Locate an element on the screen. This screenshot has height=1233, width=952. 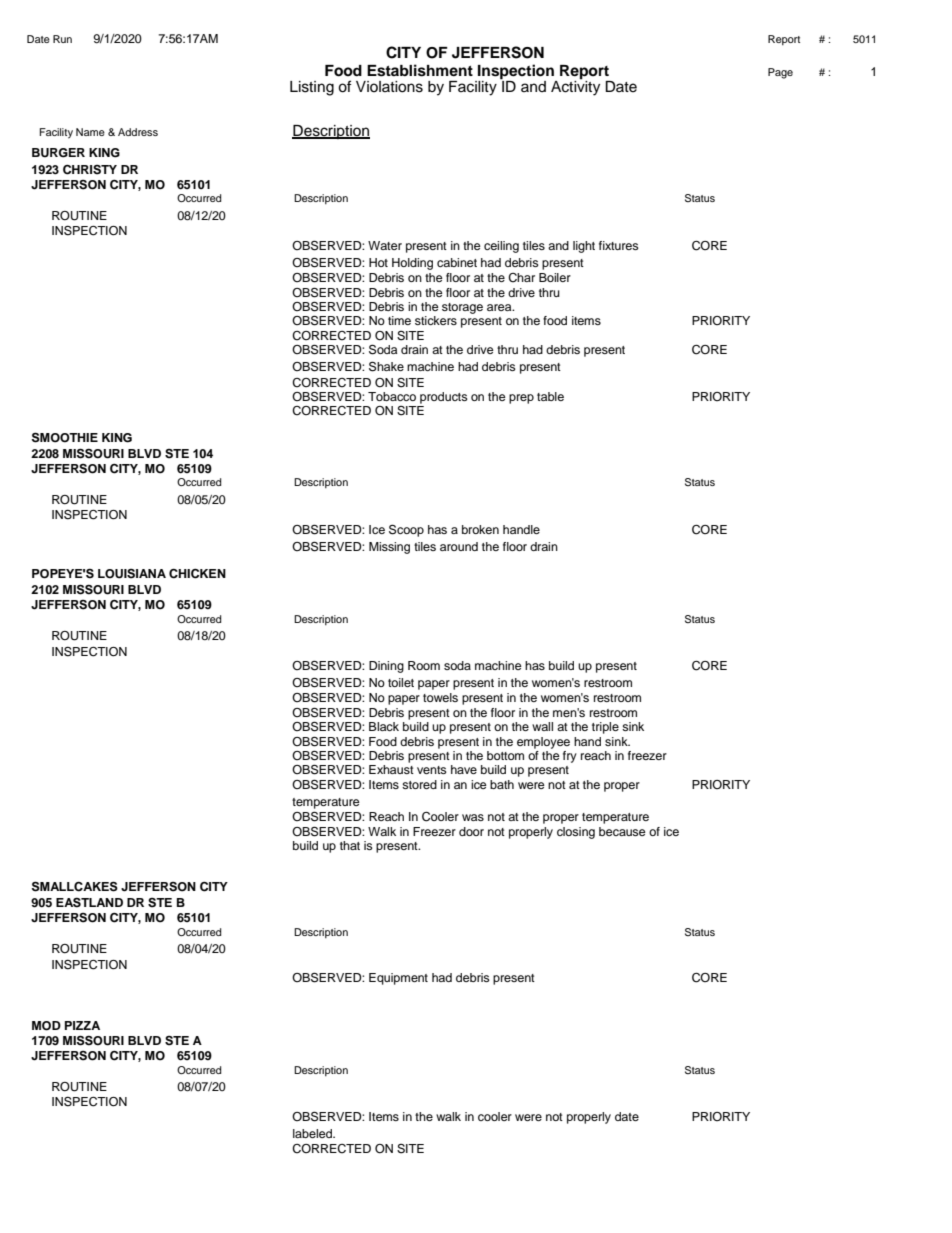
Page is located at coordinates (780, 73).
